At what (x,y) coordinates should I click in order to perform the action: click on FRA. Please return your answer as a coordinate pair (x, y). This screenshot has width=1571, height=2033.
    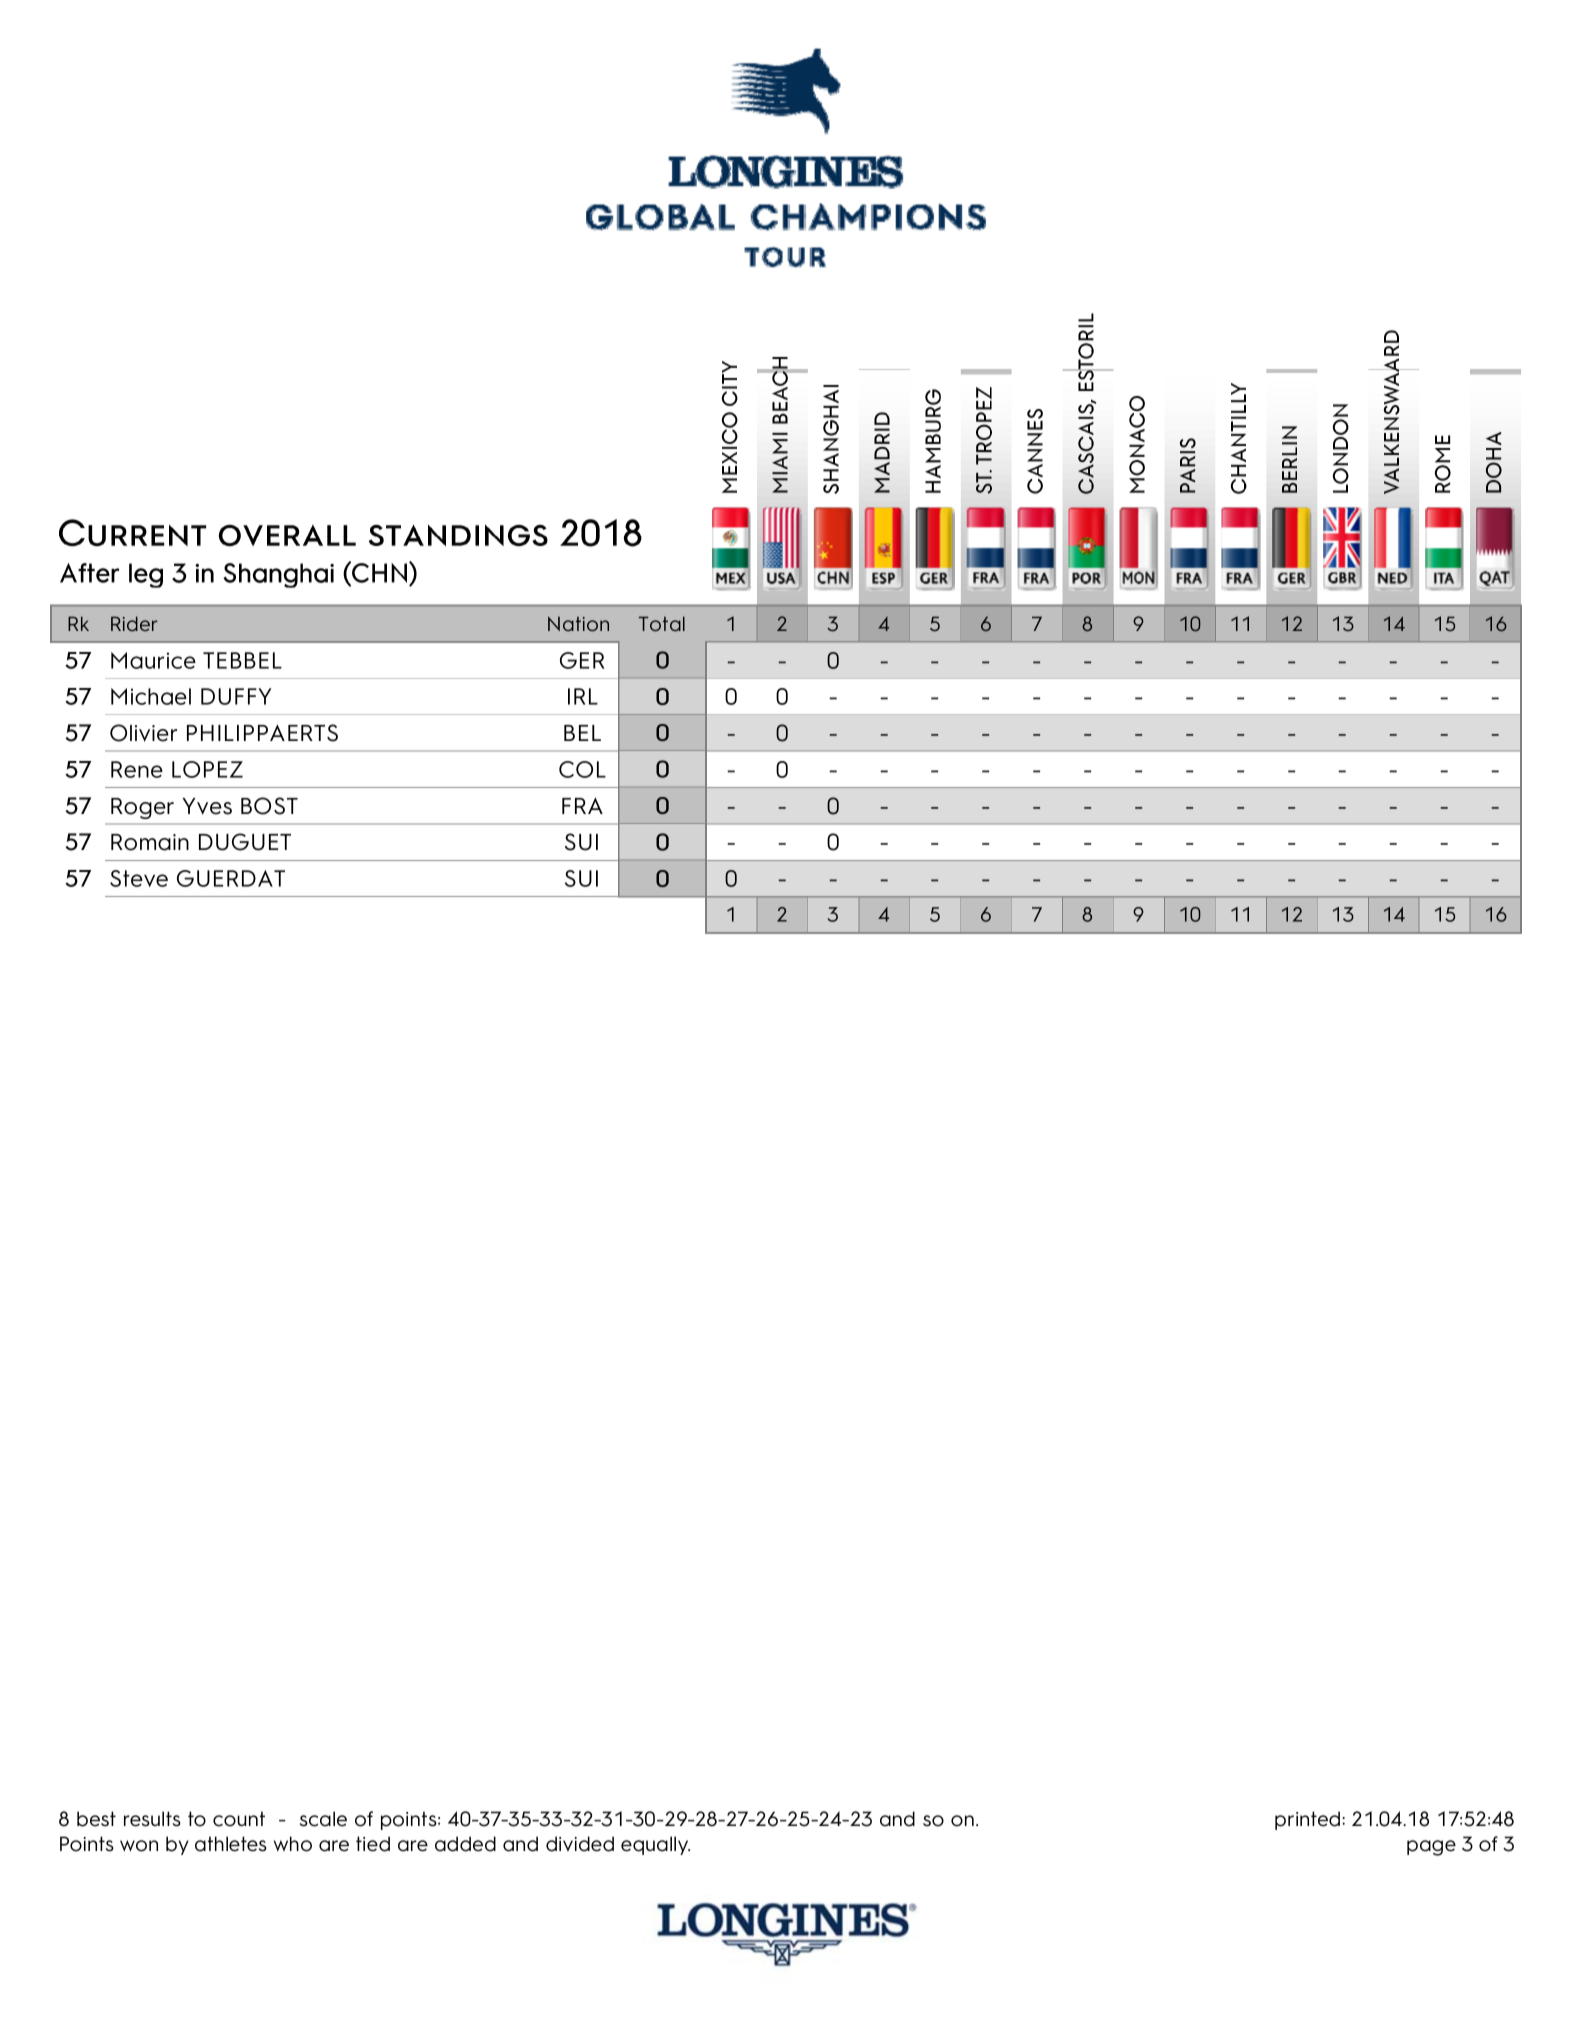
    Looking at the image, I should click on (582, 805).
